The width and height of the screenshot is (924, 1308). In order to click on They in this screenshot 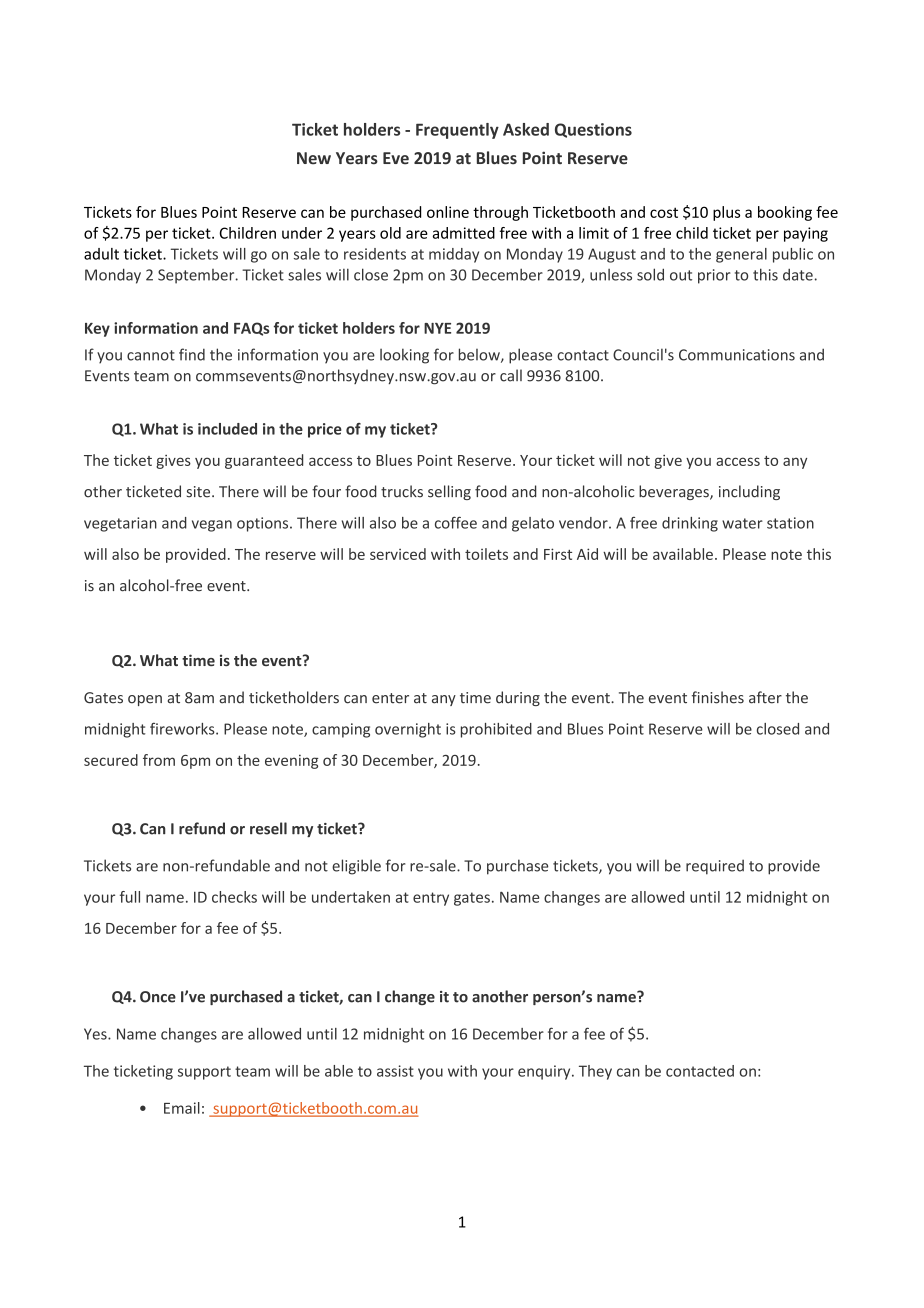, I will do `click(595, 1072)`.
